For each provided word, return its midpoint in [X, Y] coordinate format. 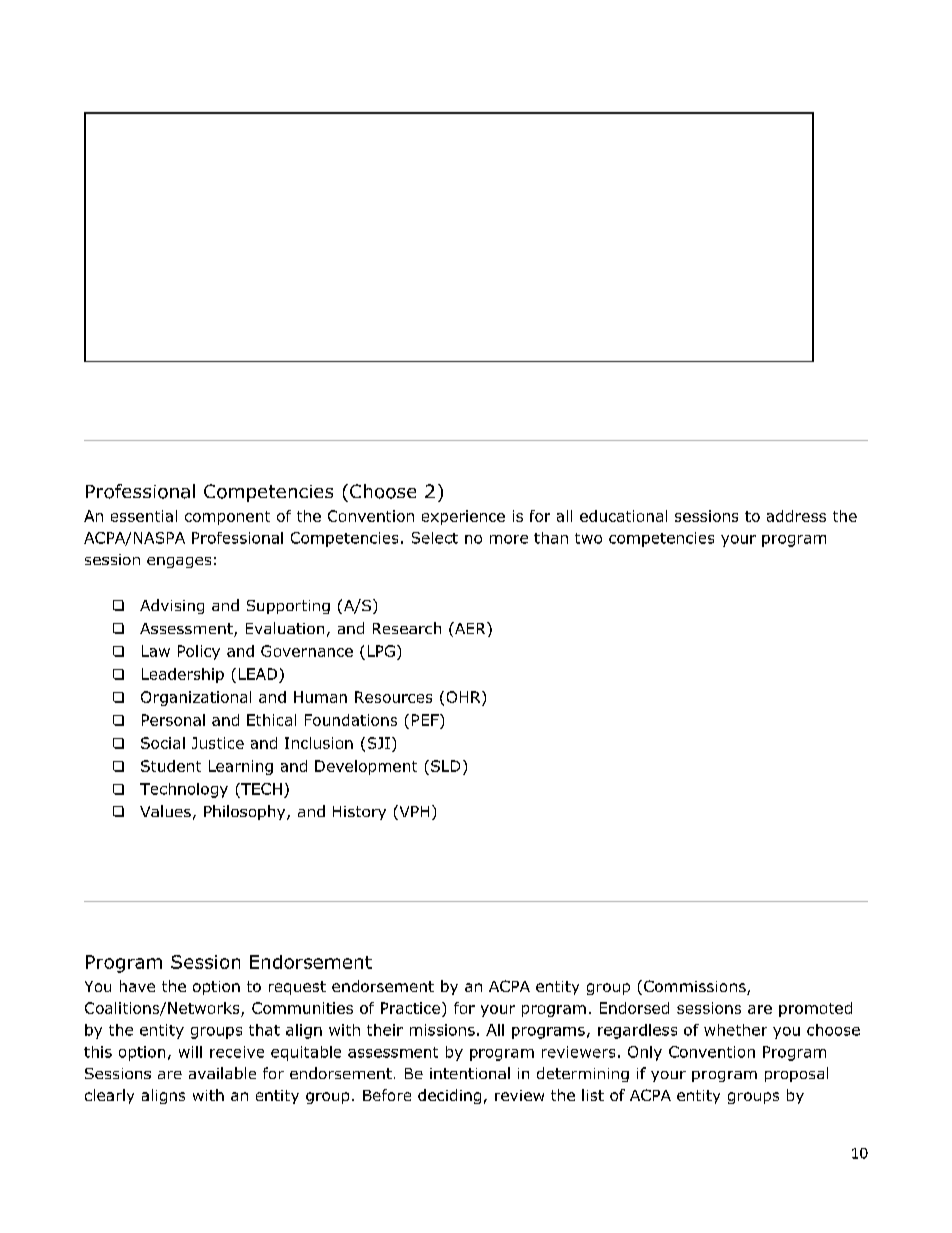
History [359, 813]
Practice [410, 1008]
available [222, 1073]
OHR [465, 697]
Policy [199, 652]
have [137, 986]
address [796, 516]
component [227, 518]
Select [435, 538]
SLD [445, 766]
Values [165, 811]
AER [470, 628]
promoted [815, 1009]
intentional [470, 1073]
